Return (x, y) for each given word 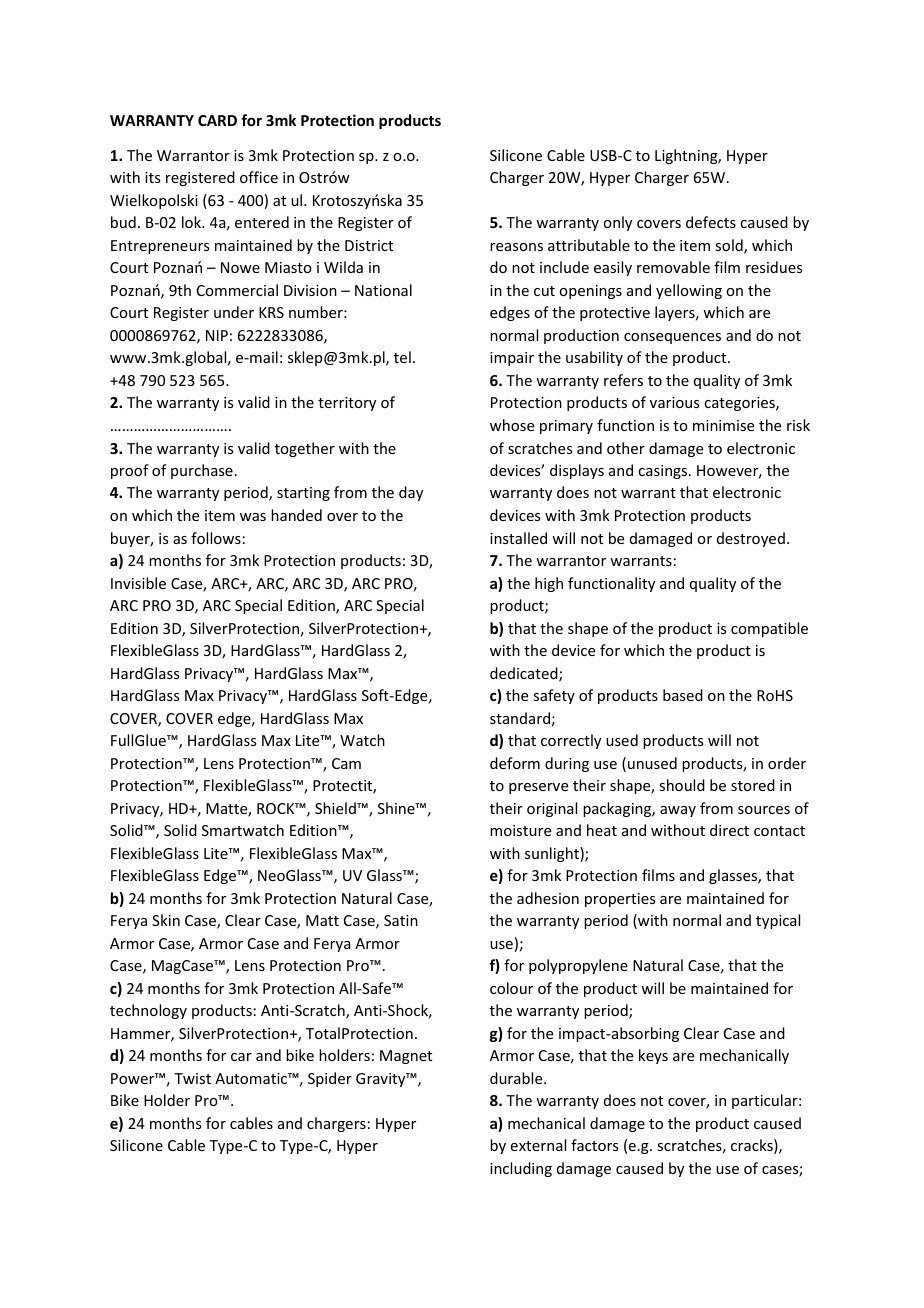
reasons (516, 247)
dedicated (525, 674)
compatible (769, 629)
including (521, 1169)
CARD (217, 120)
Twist (192, 1078)
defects (711, 222)
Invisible (138, 583)
